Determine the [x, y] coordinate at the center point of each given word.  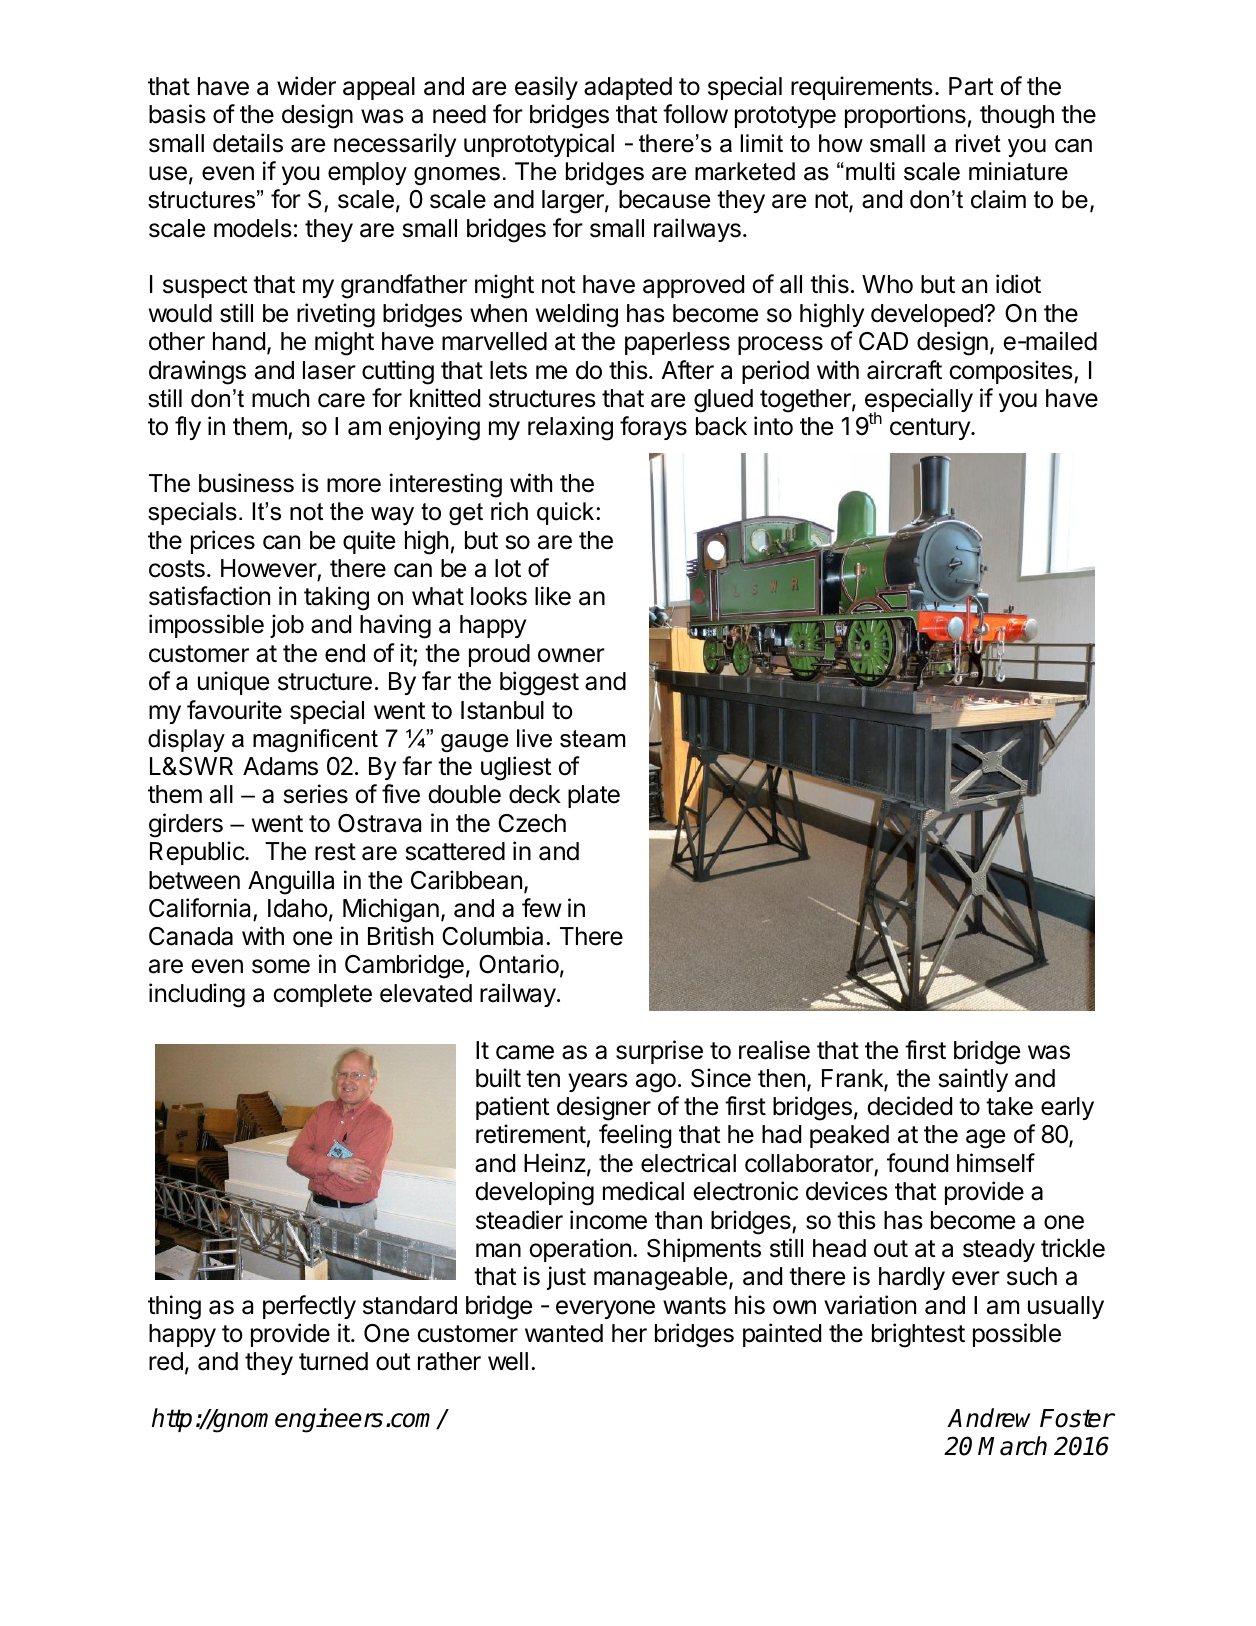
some [281, 966]
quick [565, 513]
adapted [628, 88]
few [542, 908]
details [248, 143]
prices [223, 542]
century [931, 429]
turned [333, 1361]
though [1017, 117]
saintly [973, 1080]
